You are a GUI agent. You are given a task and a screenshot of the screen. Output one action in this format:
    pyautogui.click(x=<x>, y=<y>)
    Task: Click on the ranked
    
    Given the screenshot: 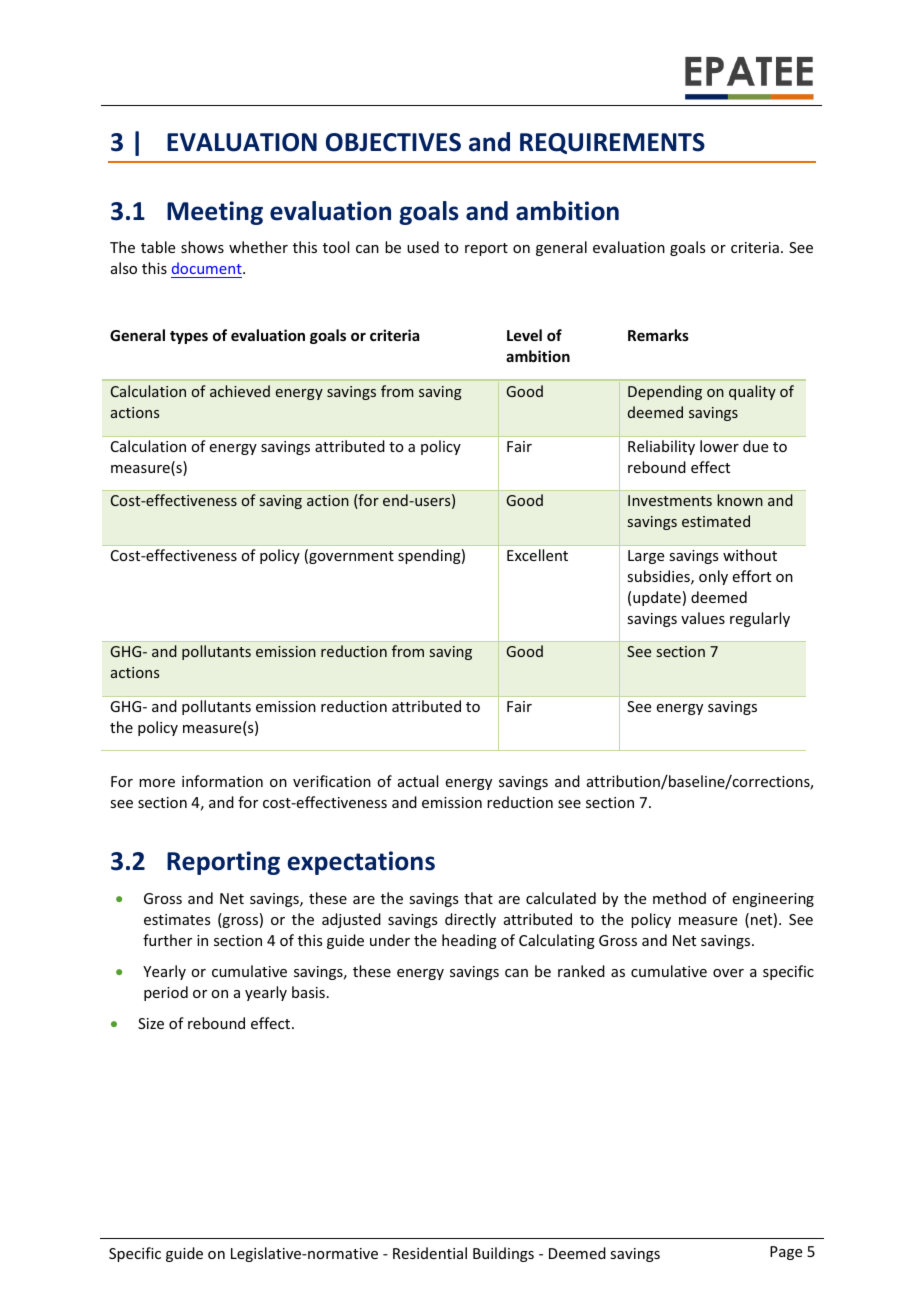 What is the action you would take?
    pyautogui.click(x=581, y=971)
